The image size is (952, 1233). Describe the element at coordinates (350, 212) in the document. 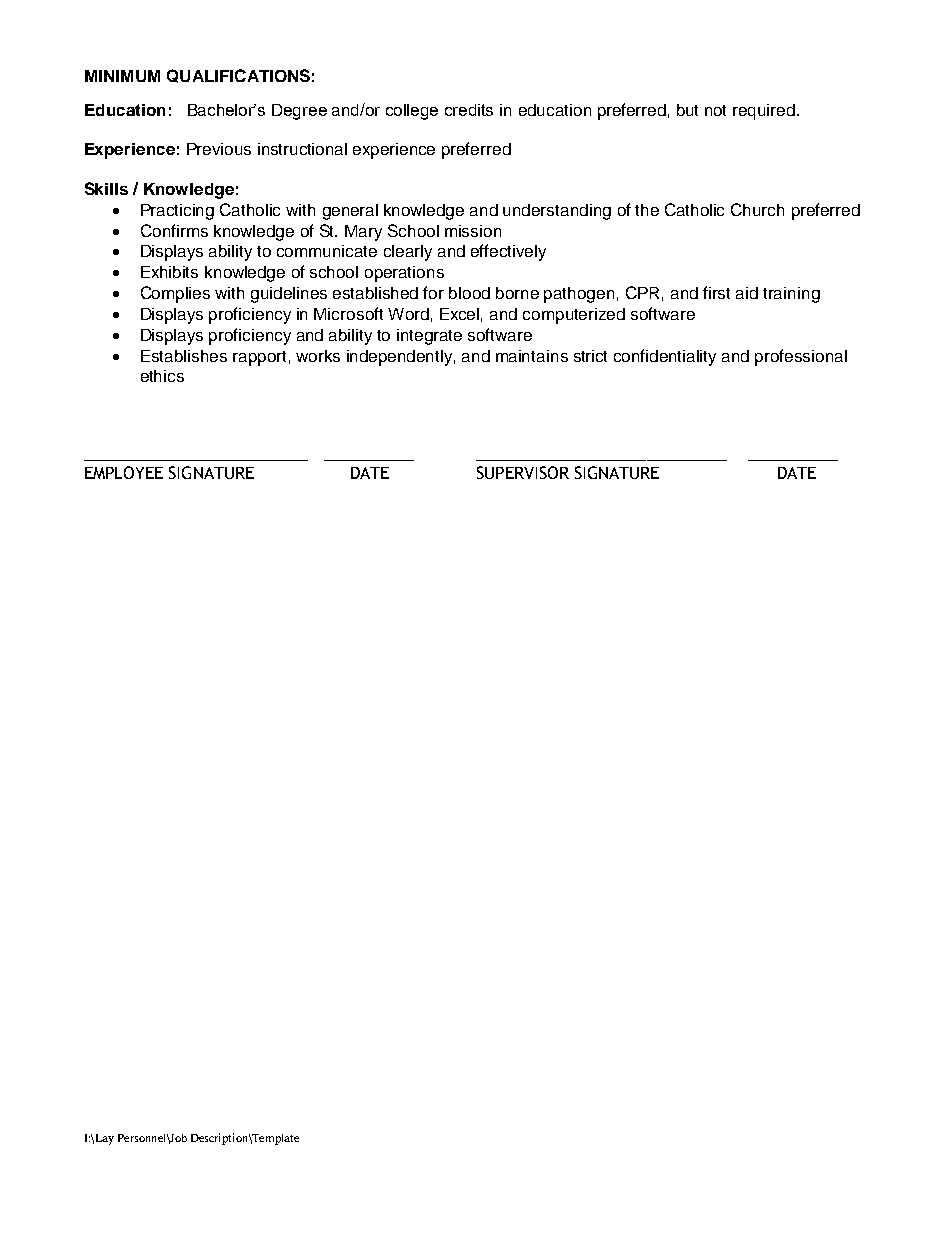

I see `general` at that location.
